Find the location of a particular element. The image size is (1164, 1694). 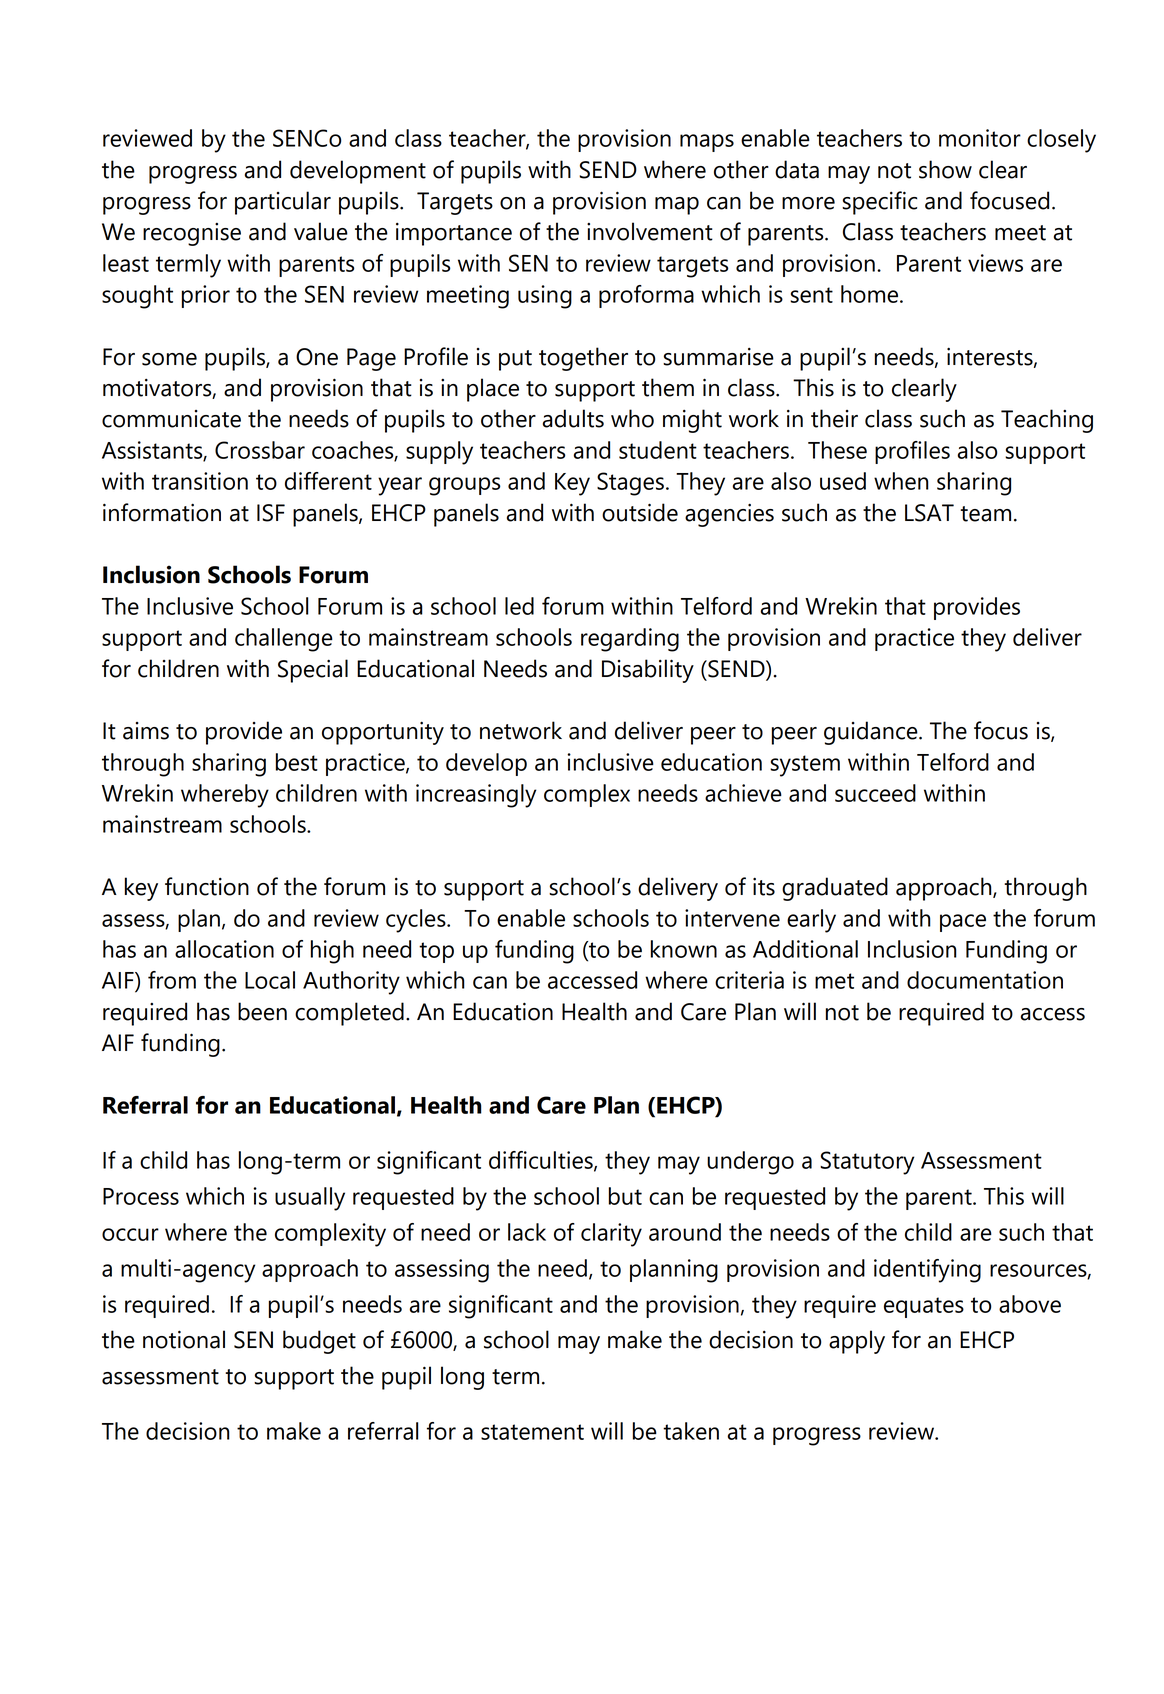

notional is located at coordinates (184, 1339).
